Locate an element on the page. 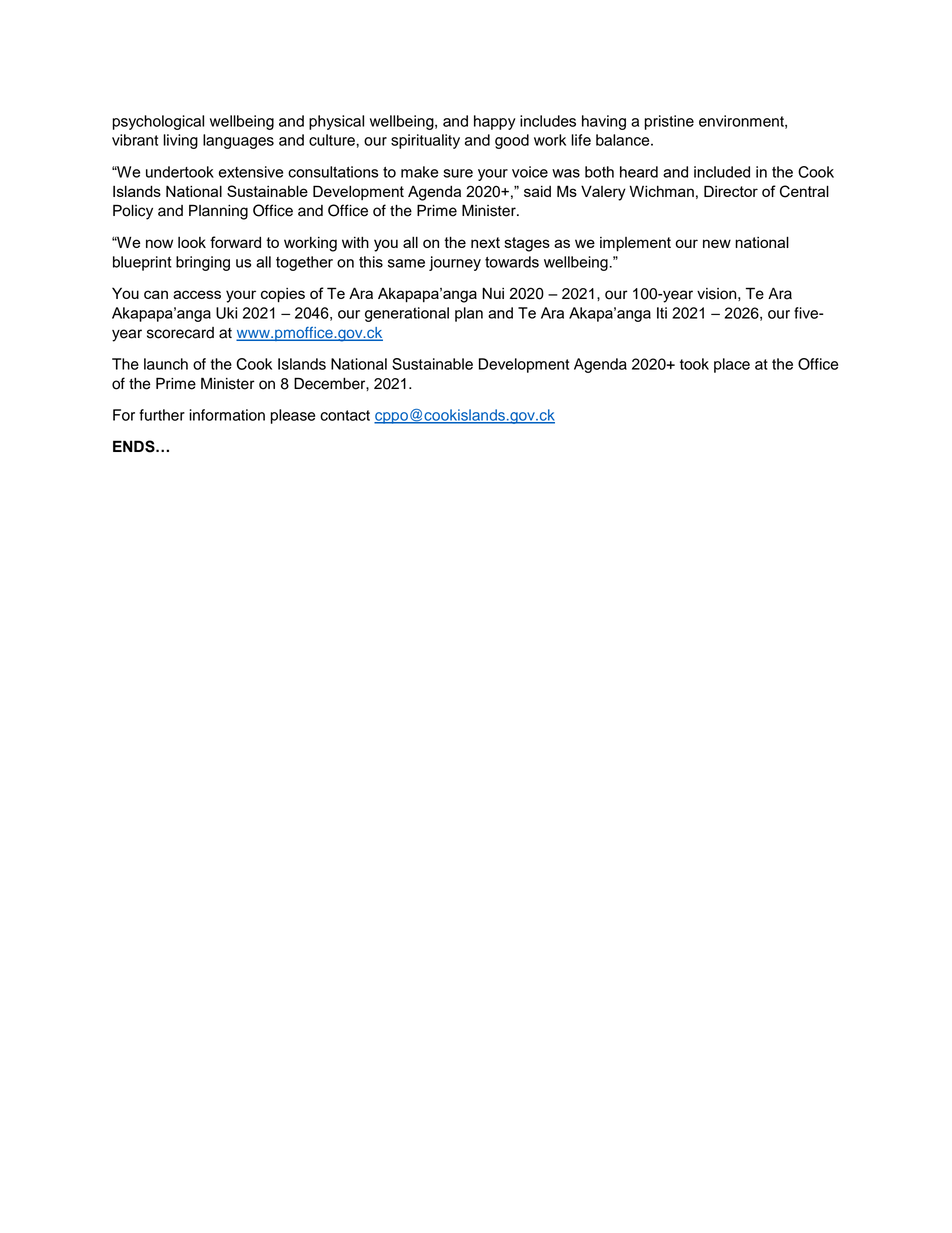  contact is located at coordinates (345, 415).
